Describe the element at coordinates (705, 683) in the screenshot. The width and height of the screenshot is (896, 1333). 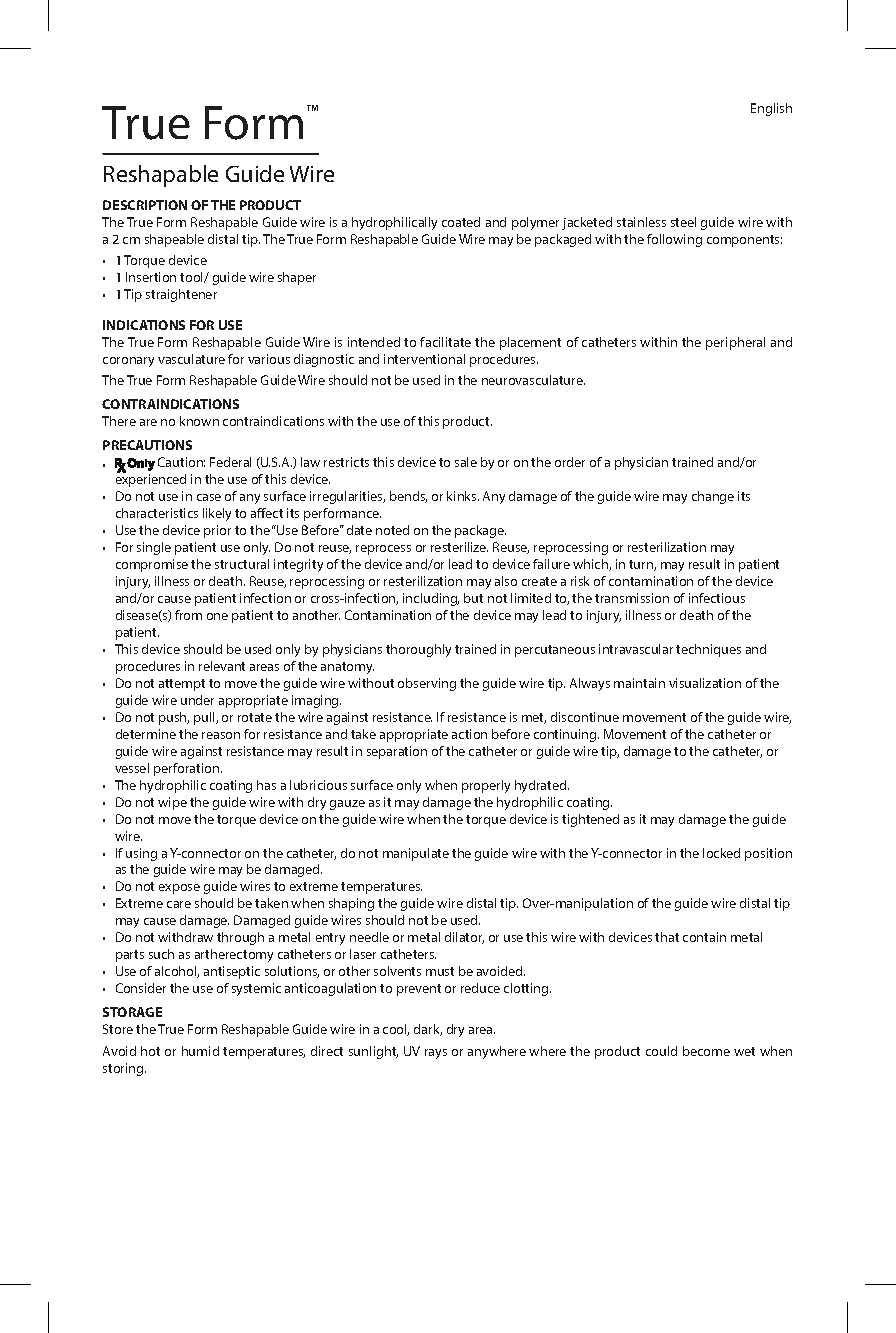
I see `visualization` at that location.
